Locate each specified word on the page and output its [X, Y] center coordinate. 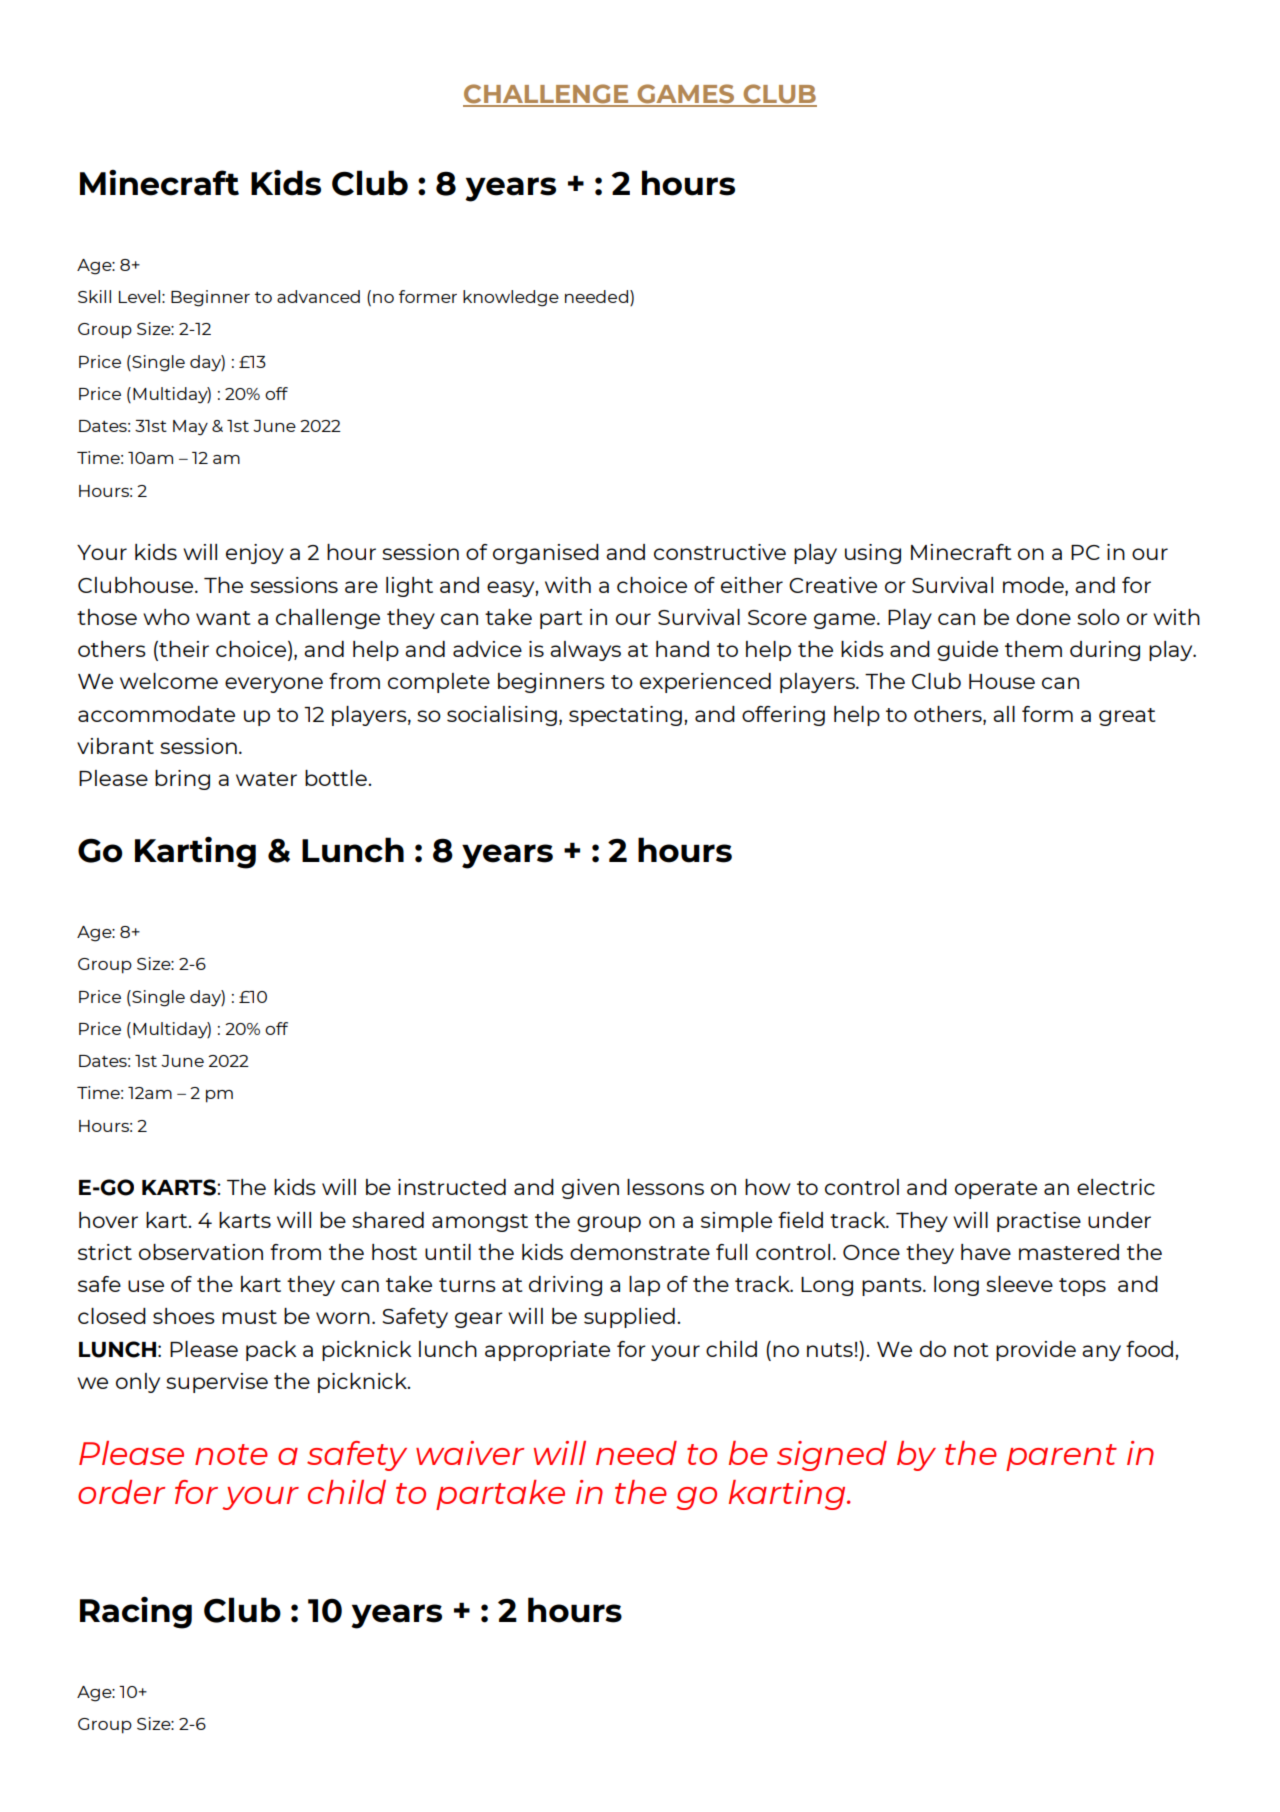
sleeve [1019, 1284]
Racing [136, 1612]
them [1033, 649]
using [873, 554]
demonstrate [640, 1252]
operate [996, 1190]
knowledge [511, 298]
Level [139, 296]
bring [182, 780]
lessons [665, 1187]
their [183, 650]
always [585, 651]
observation [201, 1252]
